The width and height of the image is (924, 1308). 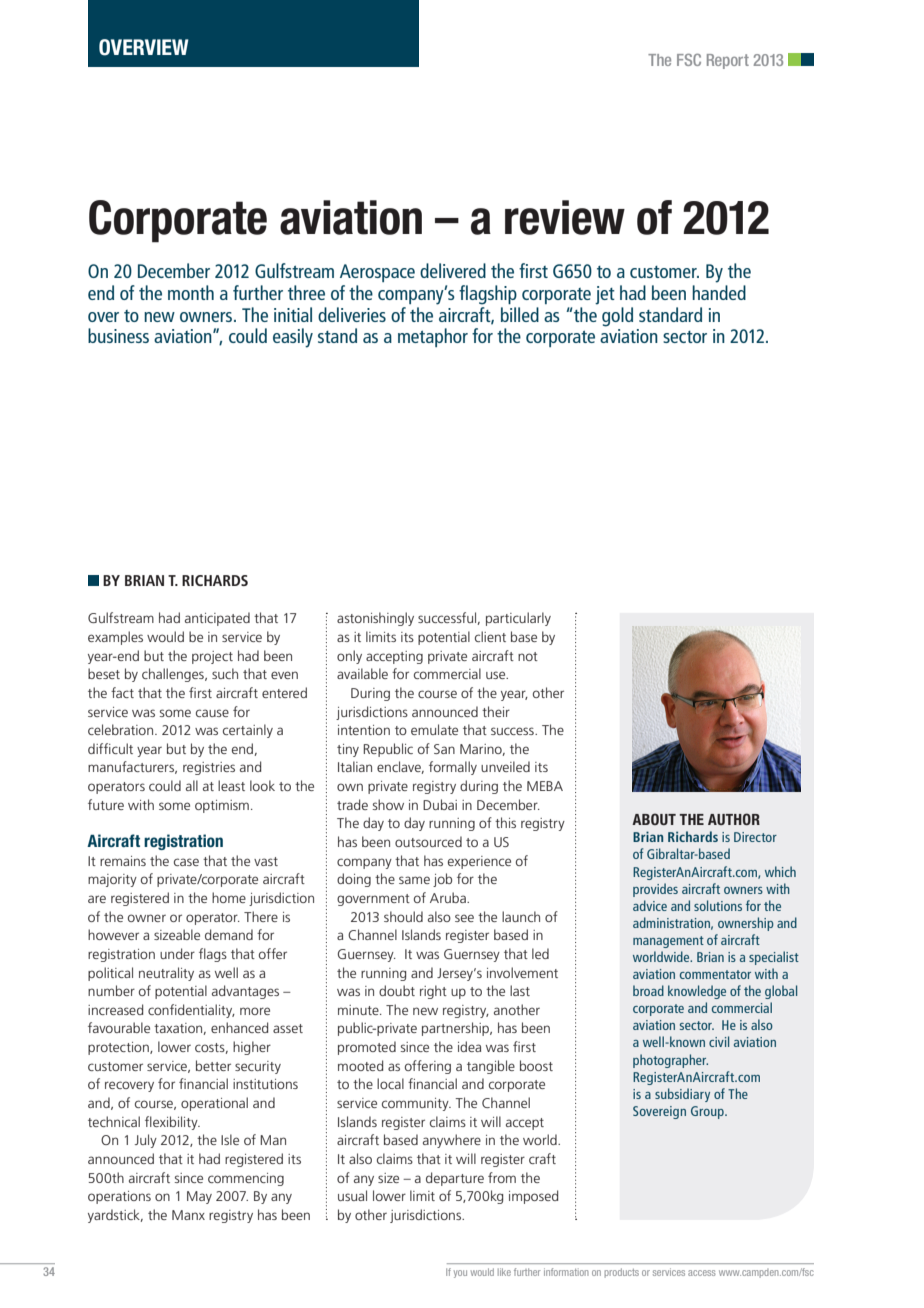 What do you see at coordinates (188, 1215) in the image?
I see `Manx` at bounding box center [188, 1215].
